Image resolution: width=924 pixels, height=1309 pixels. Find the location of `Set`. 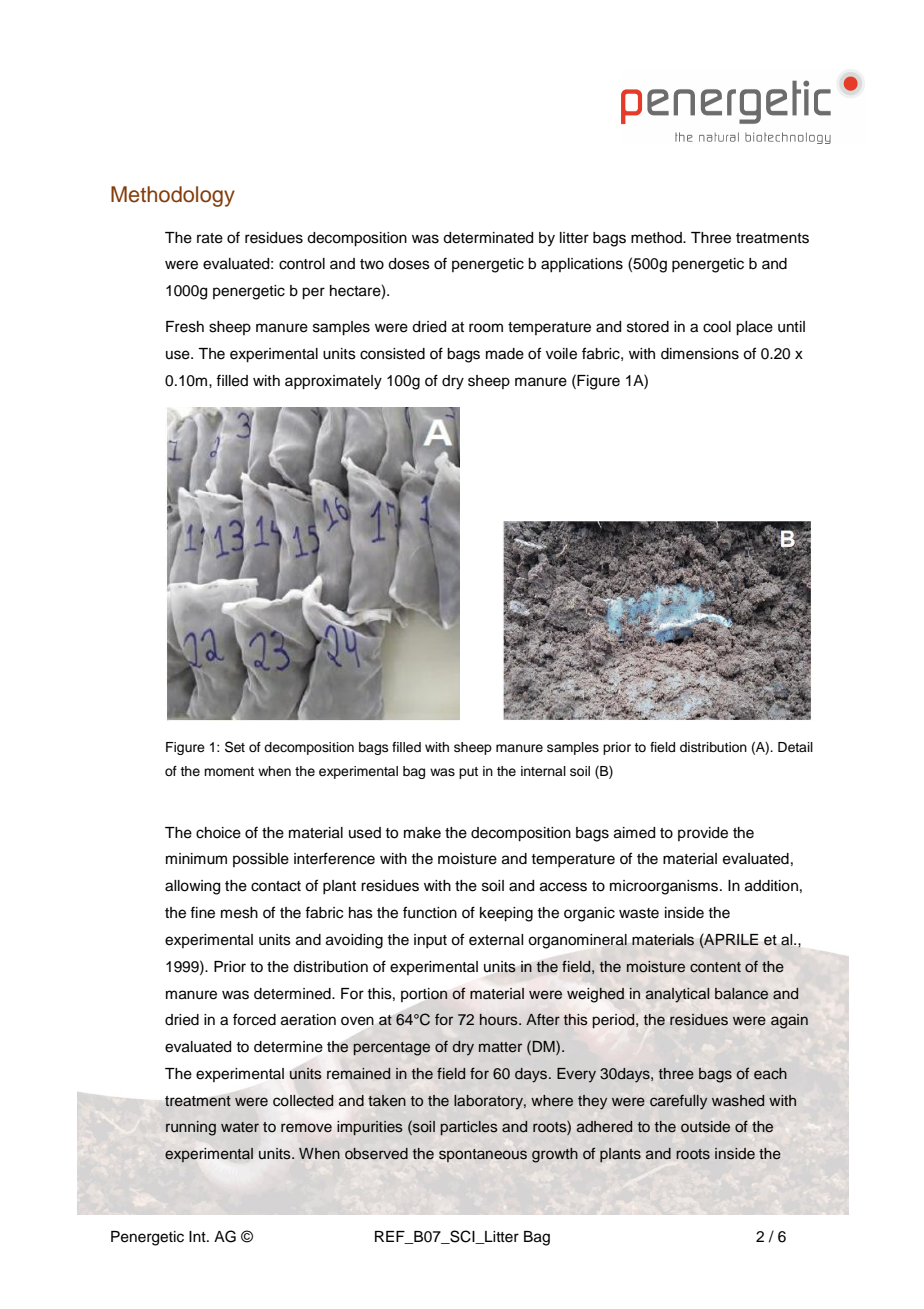

Set is located at coordinates (235, 747).
